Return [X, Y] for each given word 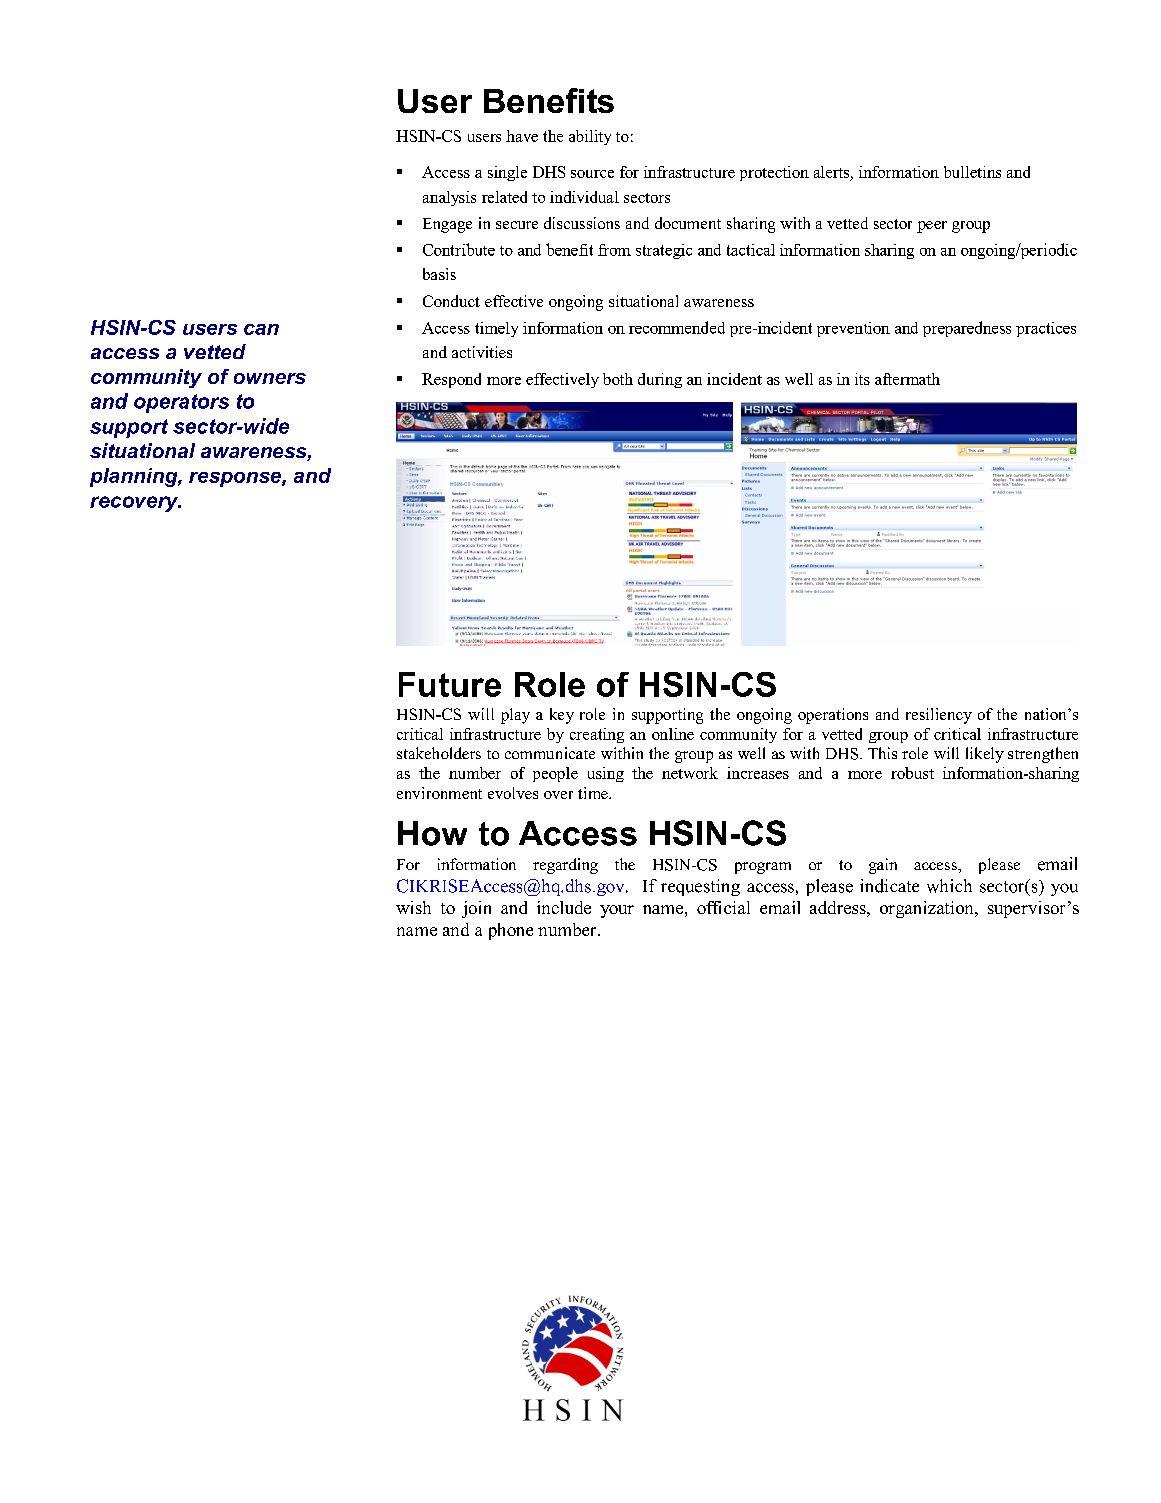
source [592, 174]
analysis [449, 198]
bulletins [972, 172]
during [660, 380]
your [617, 911]
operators [181, 403]
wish [413, 907]
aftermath [907, 379]
